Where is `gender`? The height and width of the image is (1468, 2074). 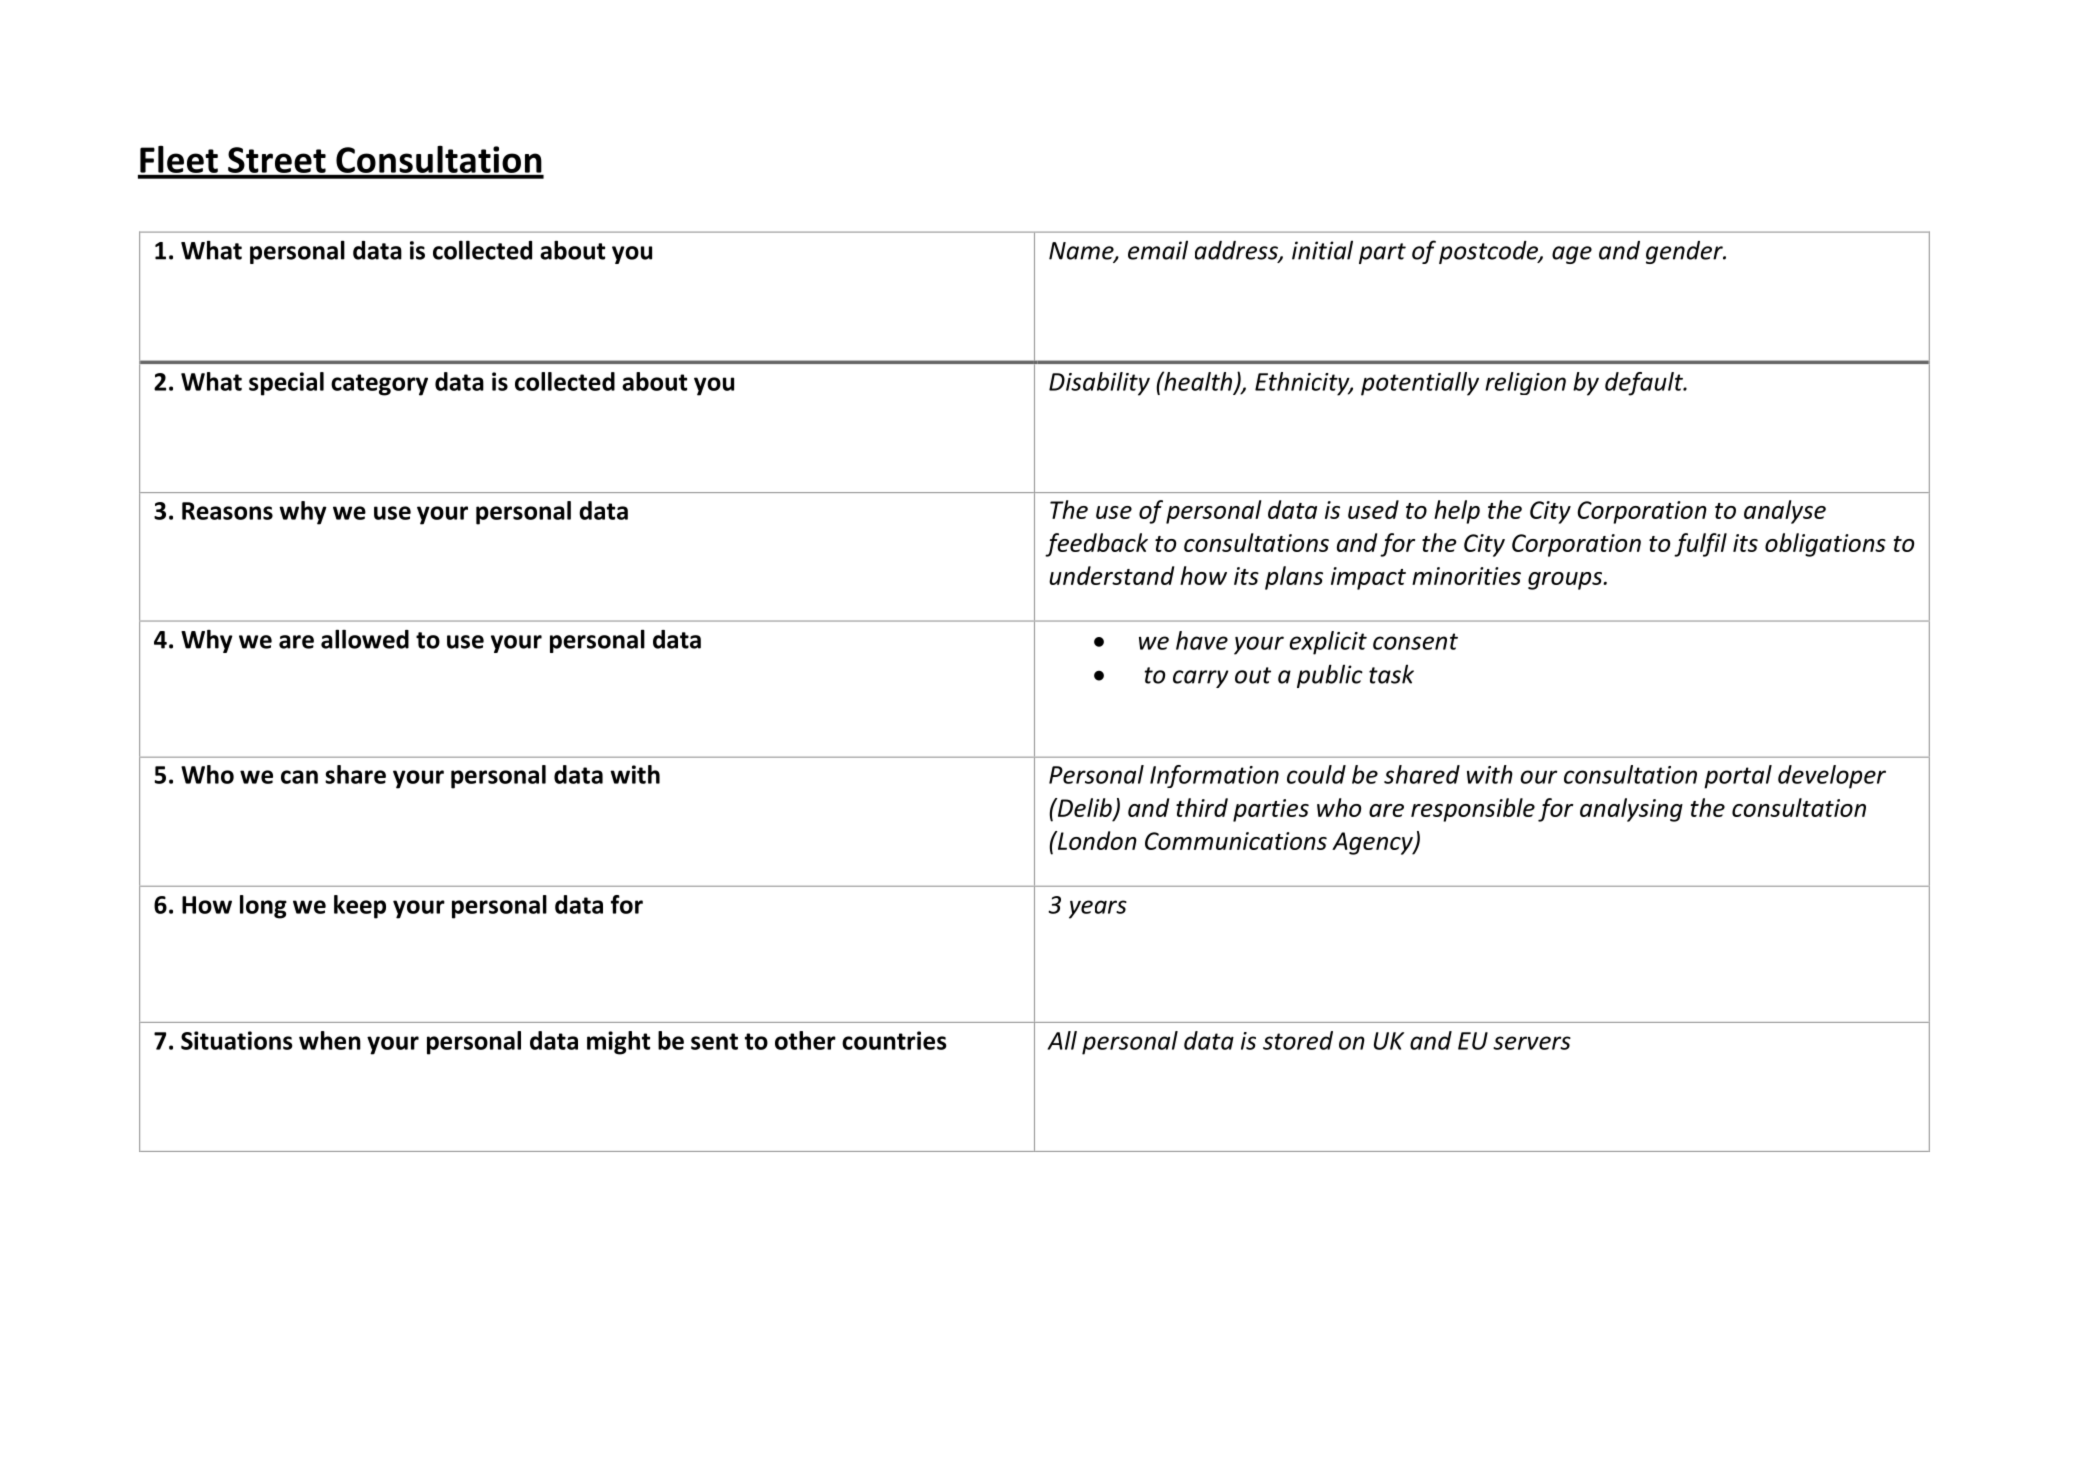 gender is located at coordinates (1685, 252).
